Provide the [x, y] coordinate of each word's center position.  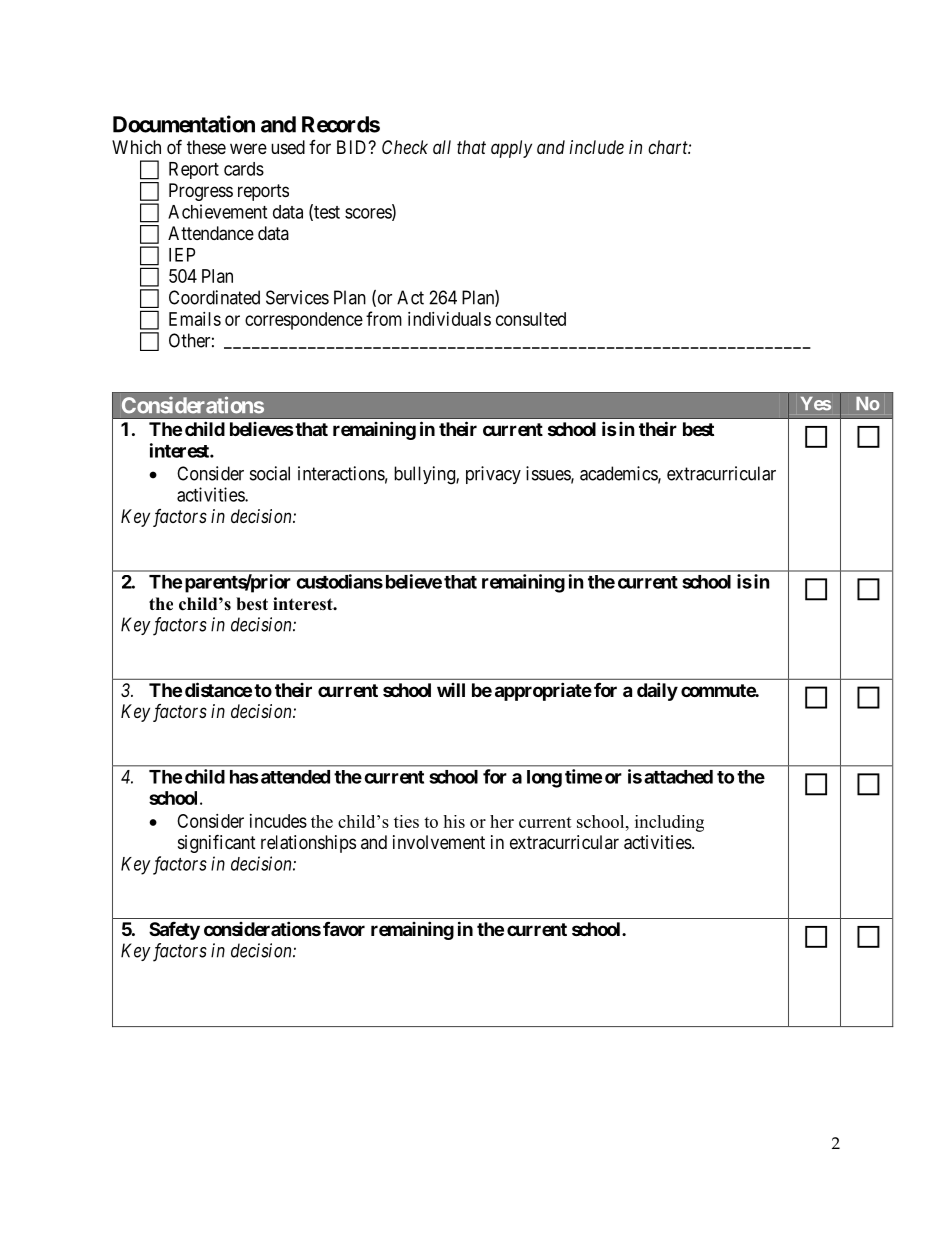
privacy [493, 475]
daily [657, 691]
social [270, 473]
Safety [174, 931]
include [597, 147]
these [206, 147]
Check [405, 147]
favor [344, 928]
